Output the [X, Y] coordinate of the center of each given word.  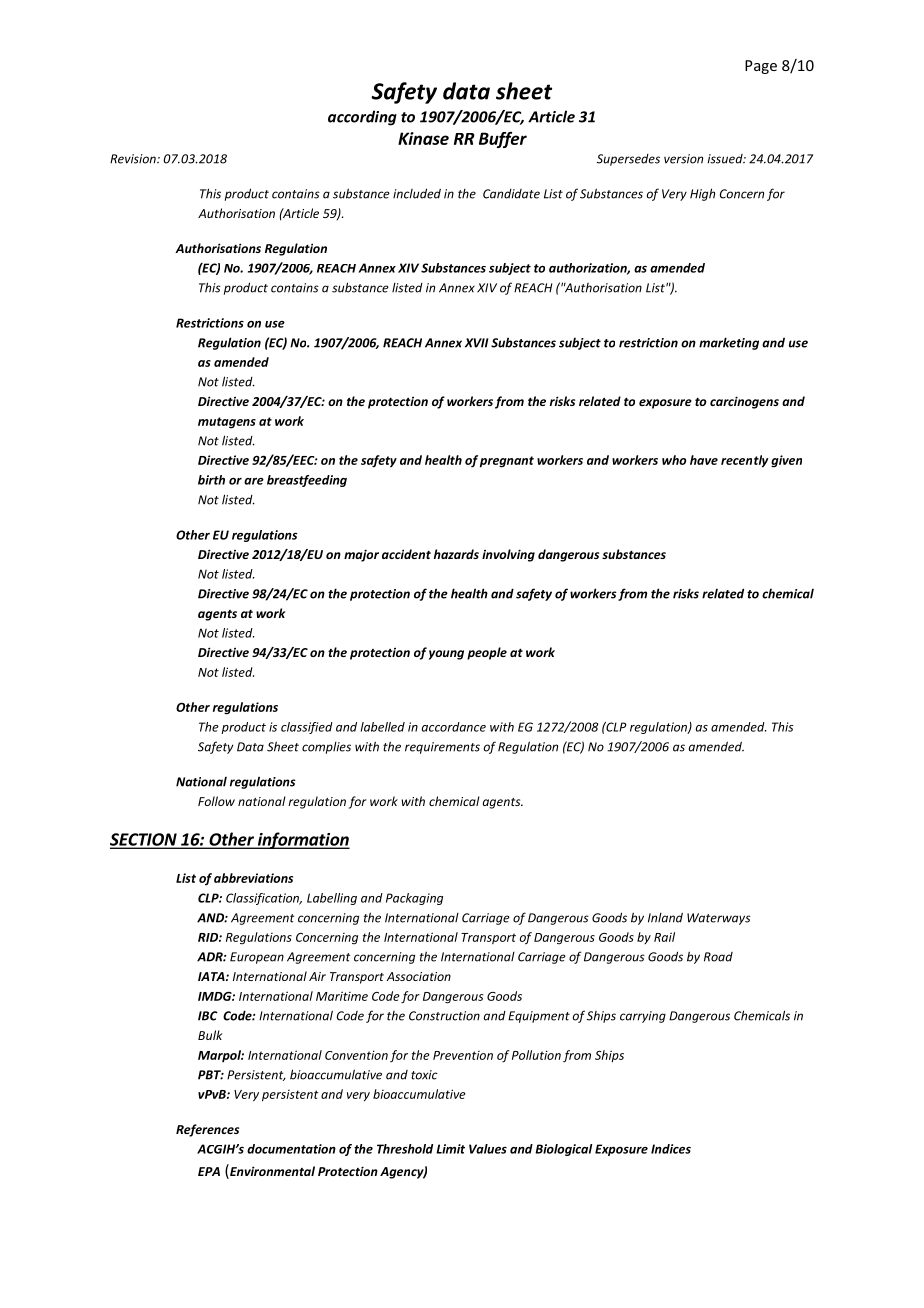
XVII [476, 343]
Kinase [423, 138]
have [704, 460]
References [207, 1130]
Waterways [719, 919]
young [446, 655]
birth [211, 480]
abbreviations [253, 878]
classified [307, 728]
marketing [729, 343]
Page [761, 67]
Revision [134, 159]
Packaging [414, 899]
